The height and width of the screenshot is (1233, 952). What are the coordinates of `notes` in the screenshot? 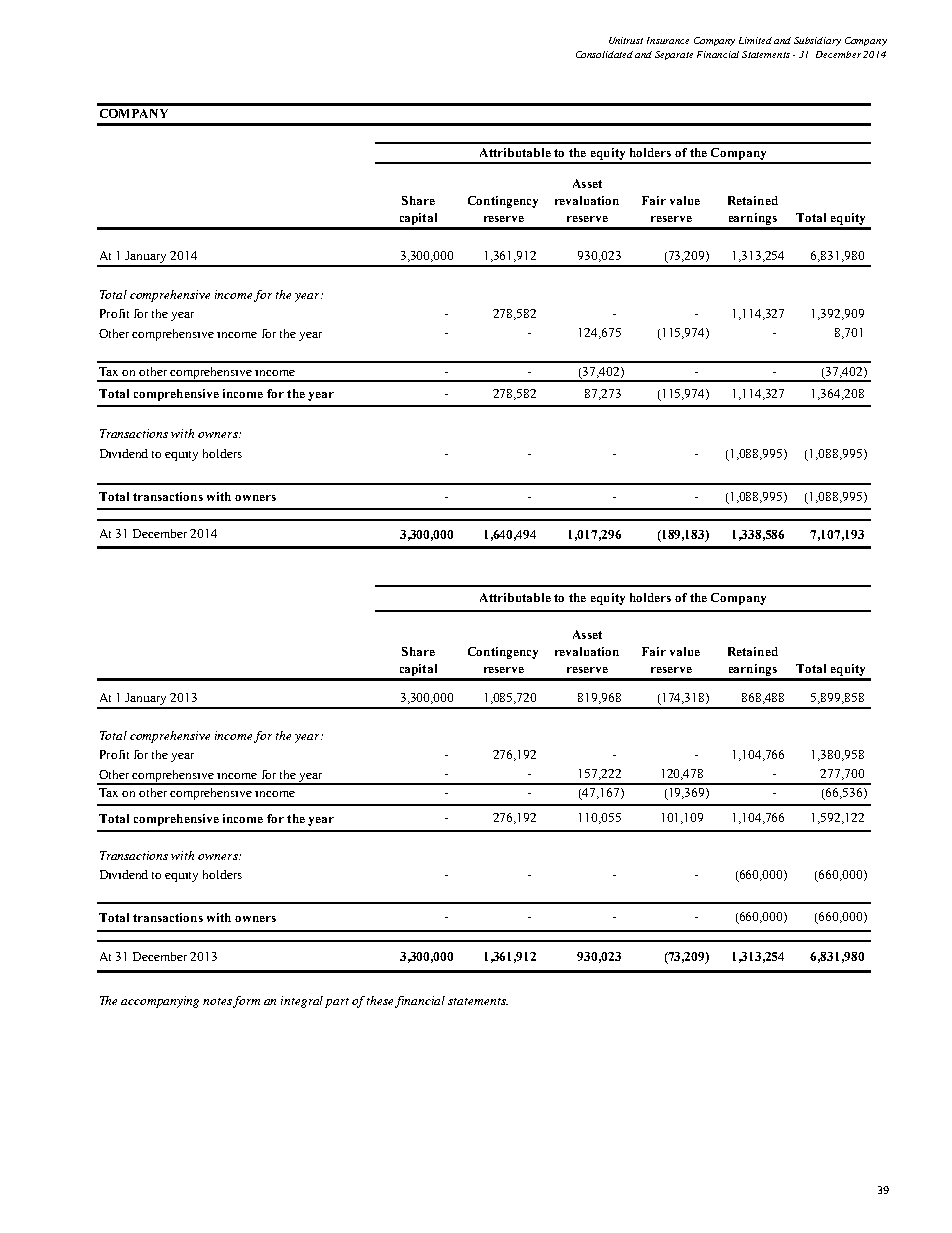 It's located at (218, 1002).
